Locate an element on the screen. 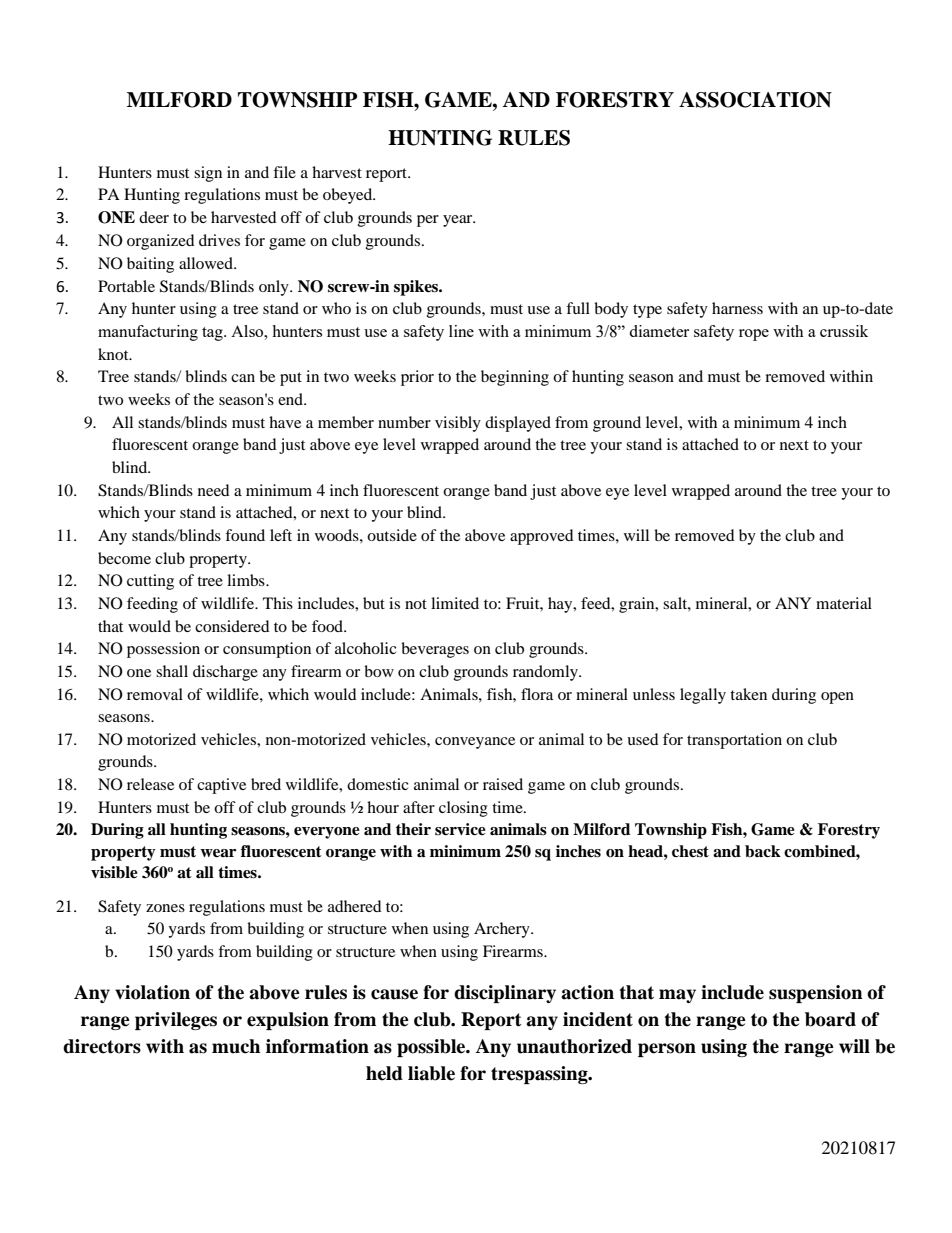 The width and height of the screenshot is (952, 1233). captive is located at coordinates (221, 786).
